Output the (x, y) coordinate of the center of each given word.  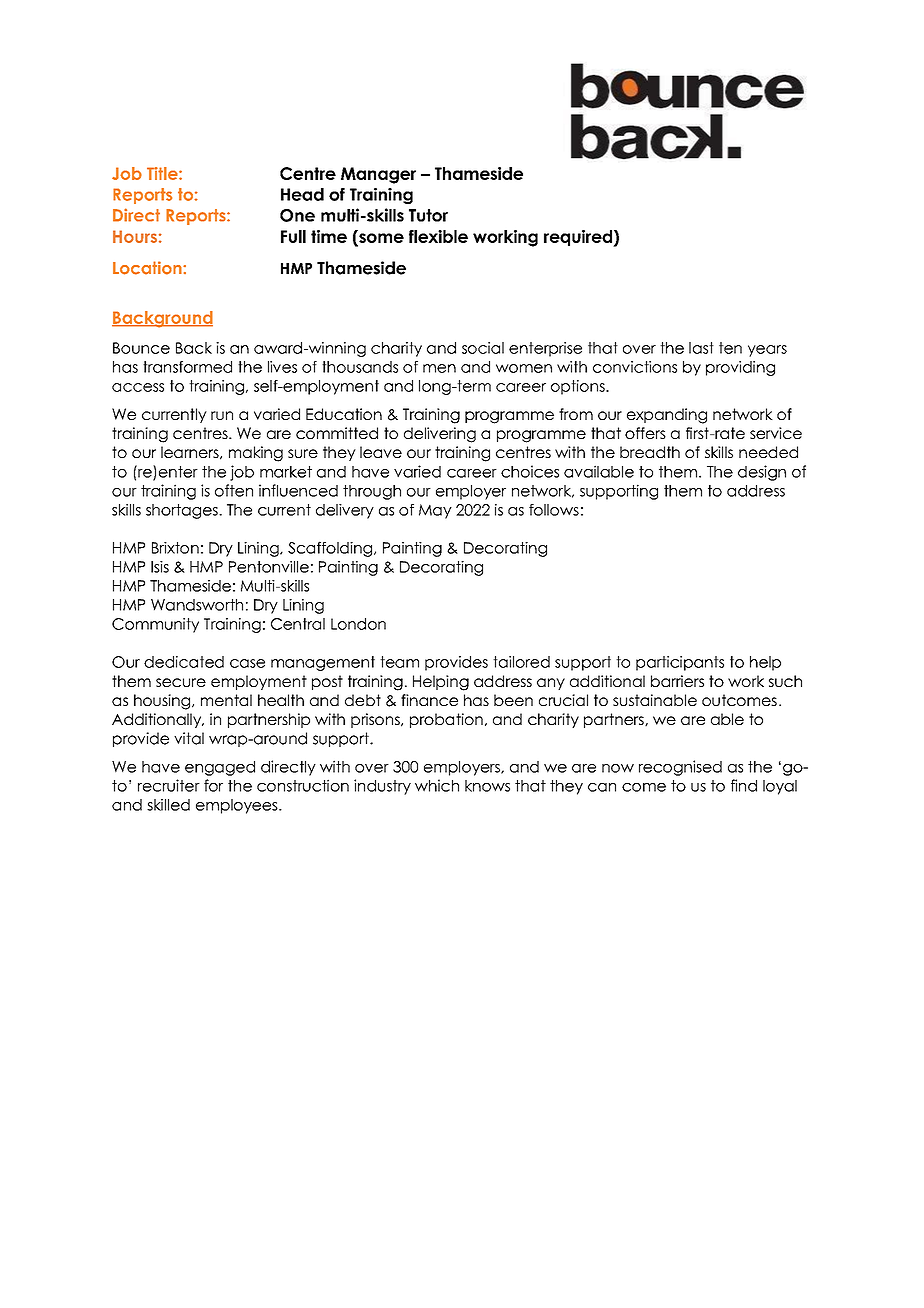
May (435, 511)
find (744, 785)
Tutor (428, 215)
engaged (220, 768)
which (437, 785)
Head (302, 194)
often (234, 490)
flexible (438, 236)
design (762, 473)
